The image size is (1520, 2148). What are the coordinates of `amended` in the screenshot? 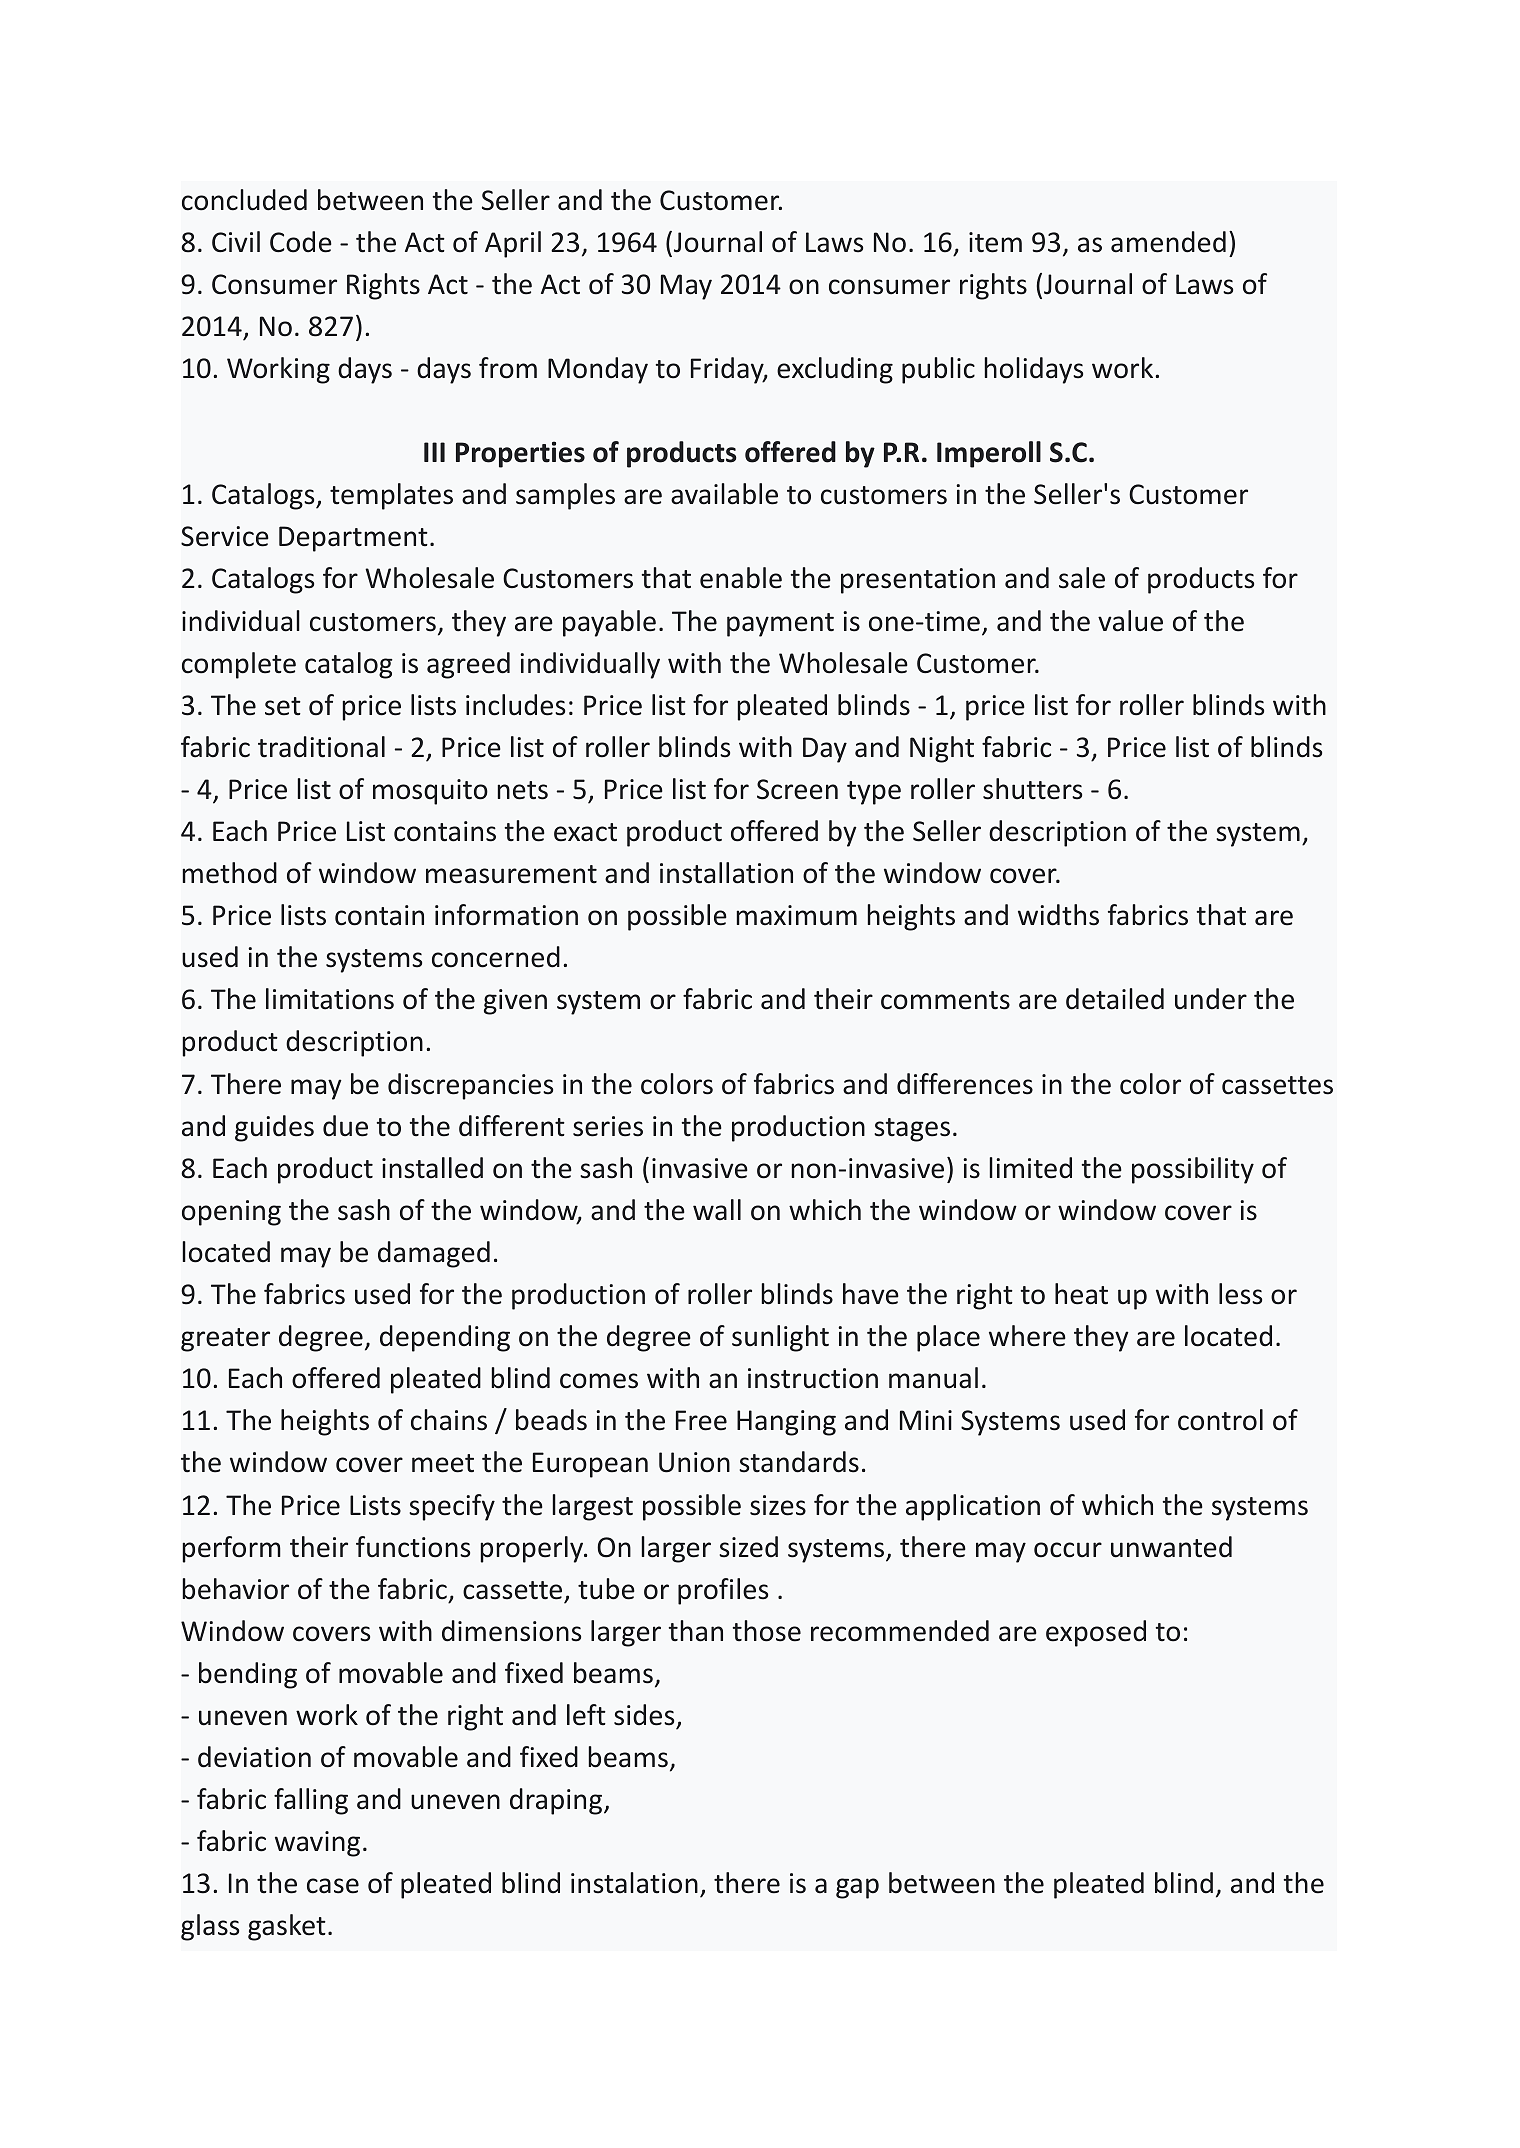 It's located at (1168, 242).
